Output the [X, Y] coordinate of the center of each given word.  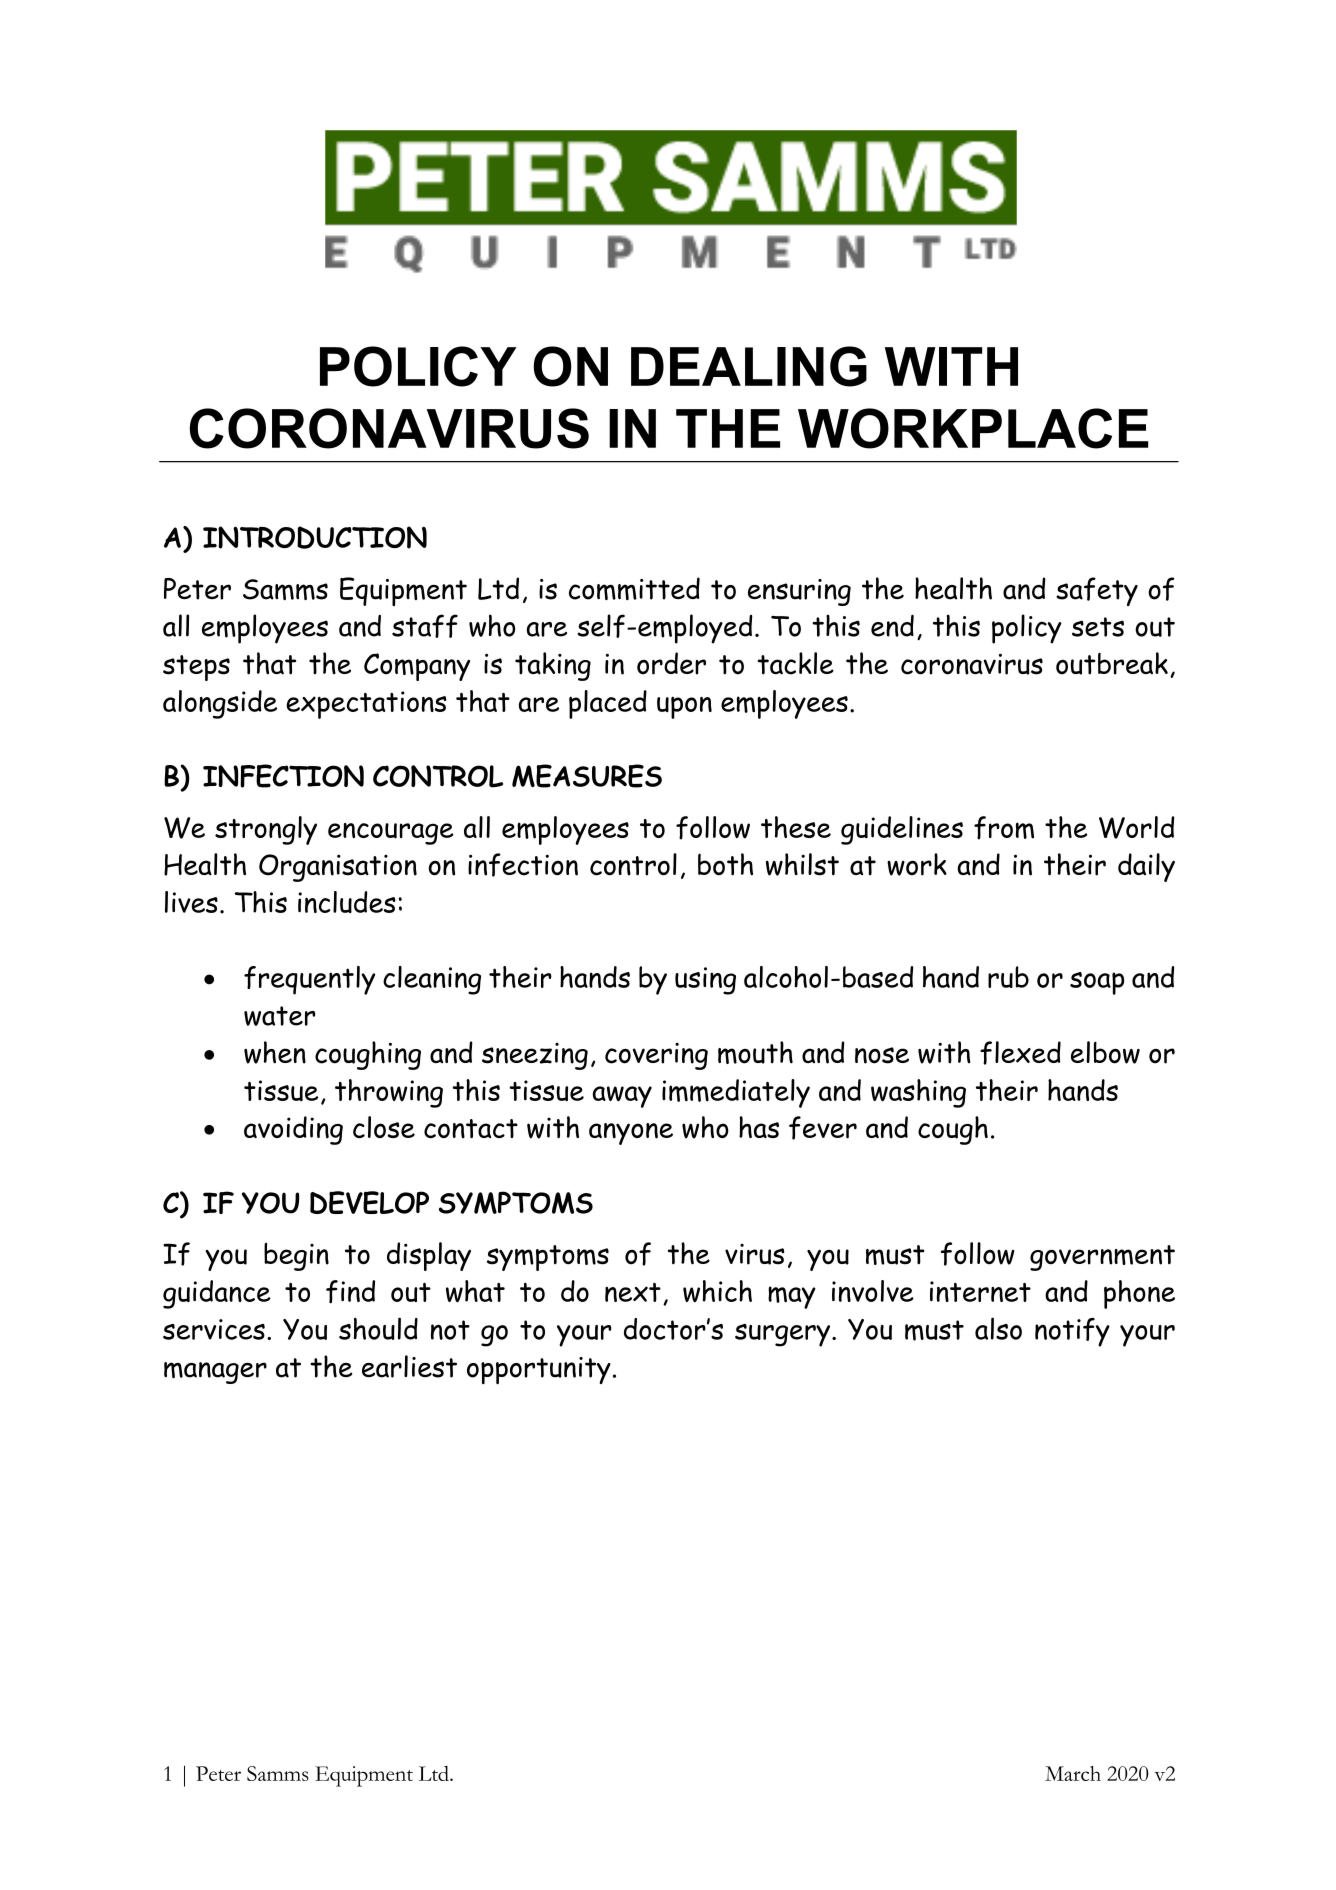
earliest [409, 1366]
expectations [366, 705]
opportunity [539, 1370]
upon [684, 707]
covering [656, 1056]
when [275, 1052]
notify [1072, 1332]
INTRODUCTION [315, 537]
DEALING [749, 366]
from [1004, 828]
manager [215, 1373]
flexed [1020, 1053]
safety [1097, 591]
